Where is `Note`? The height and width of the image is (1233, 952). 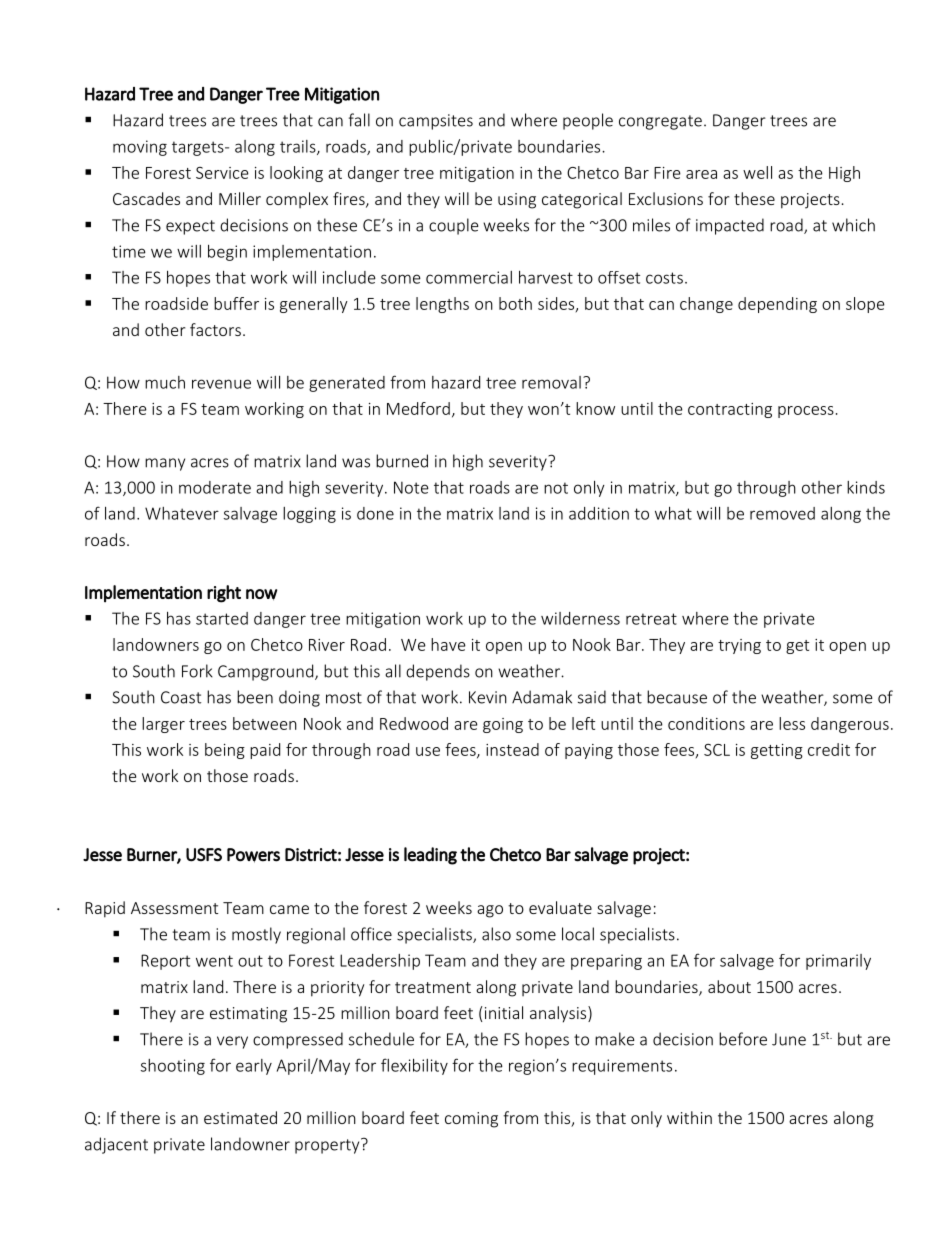 Note is located at coordinates (411, 487).
